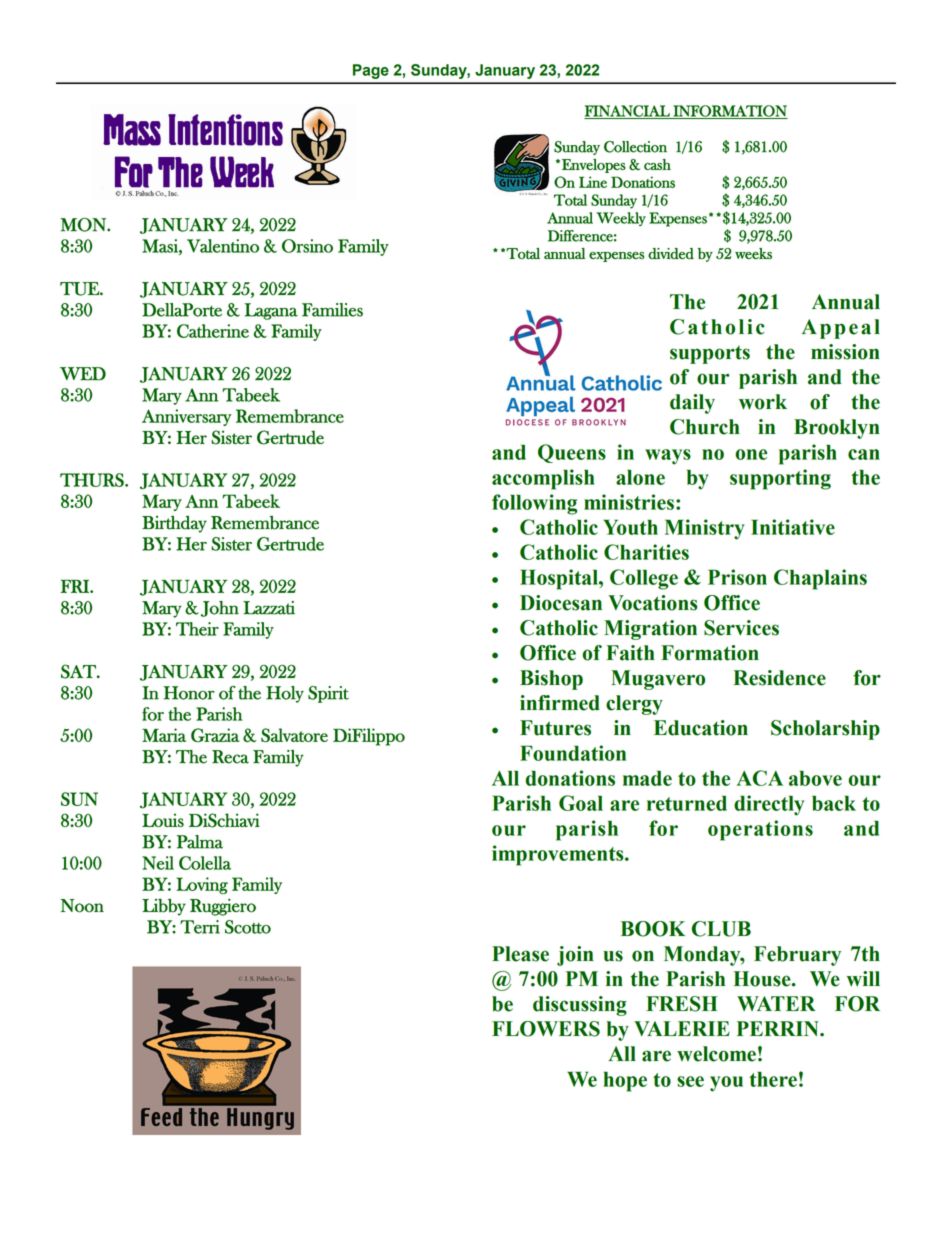  Describe the element at coordinates (710, 354) in the image. I see `supports` at that location.
